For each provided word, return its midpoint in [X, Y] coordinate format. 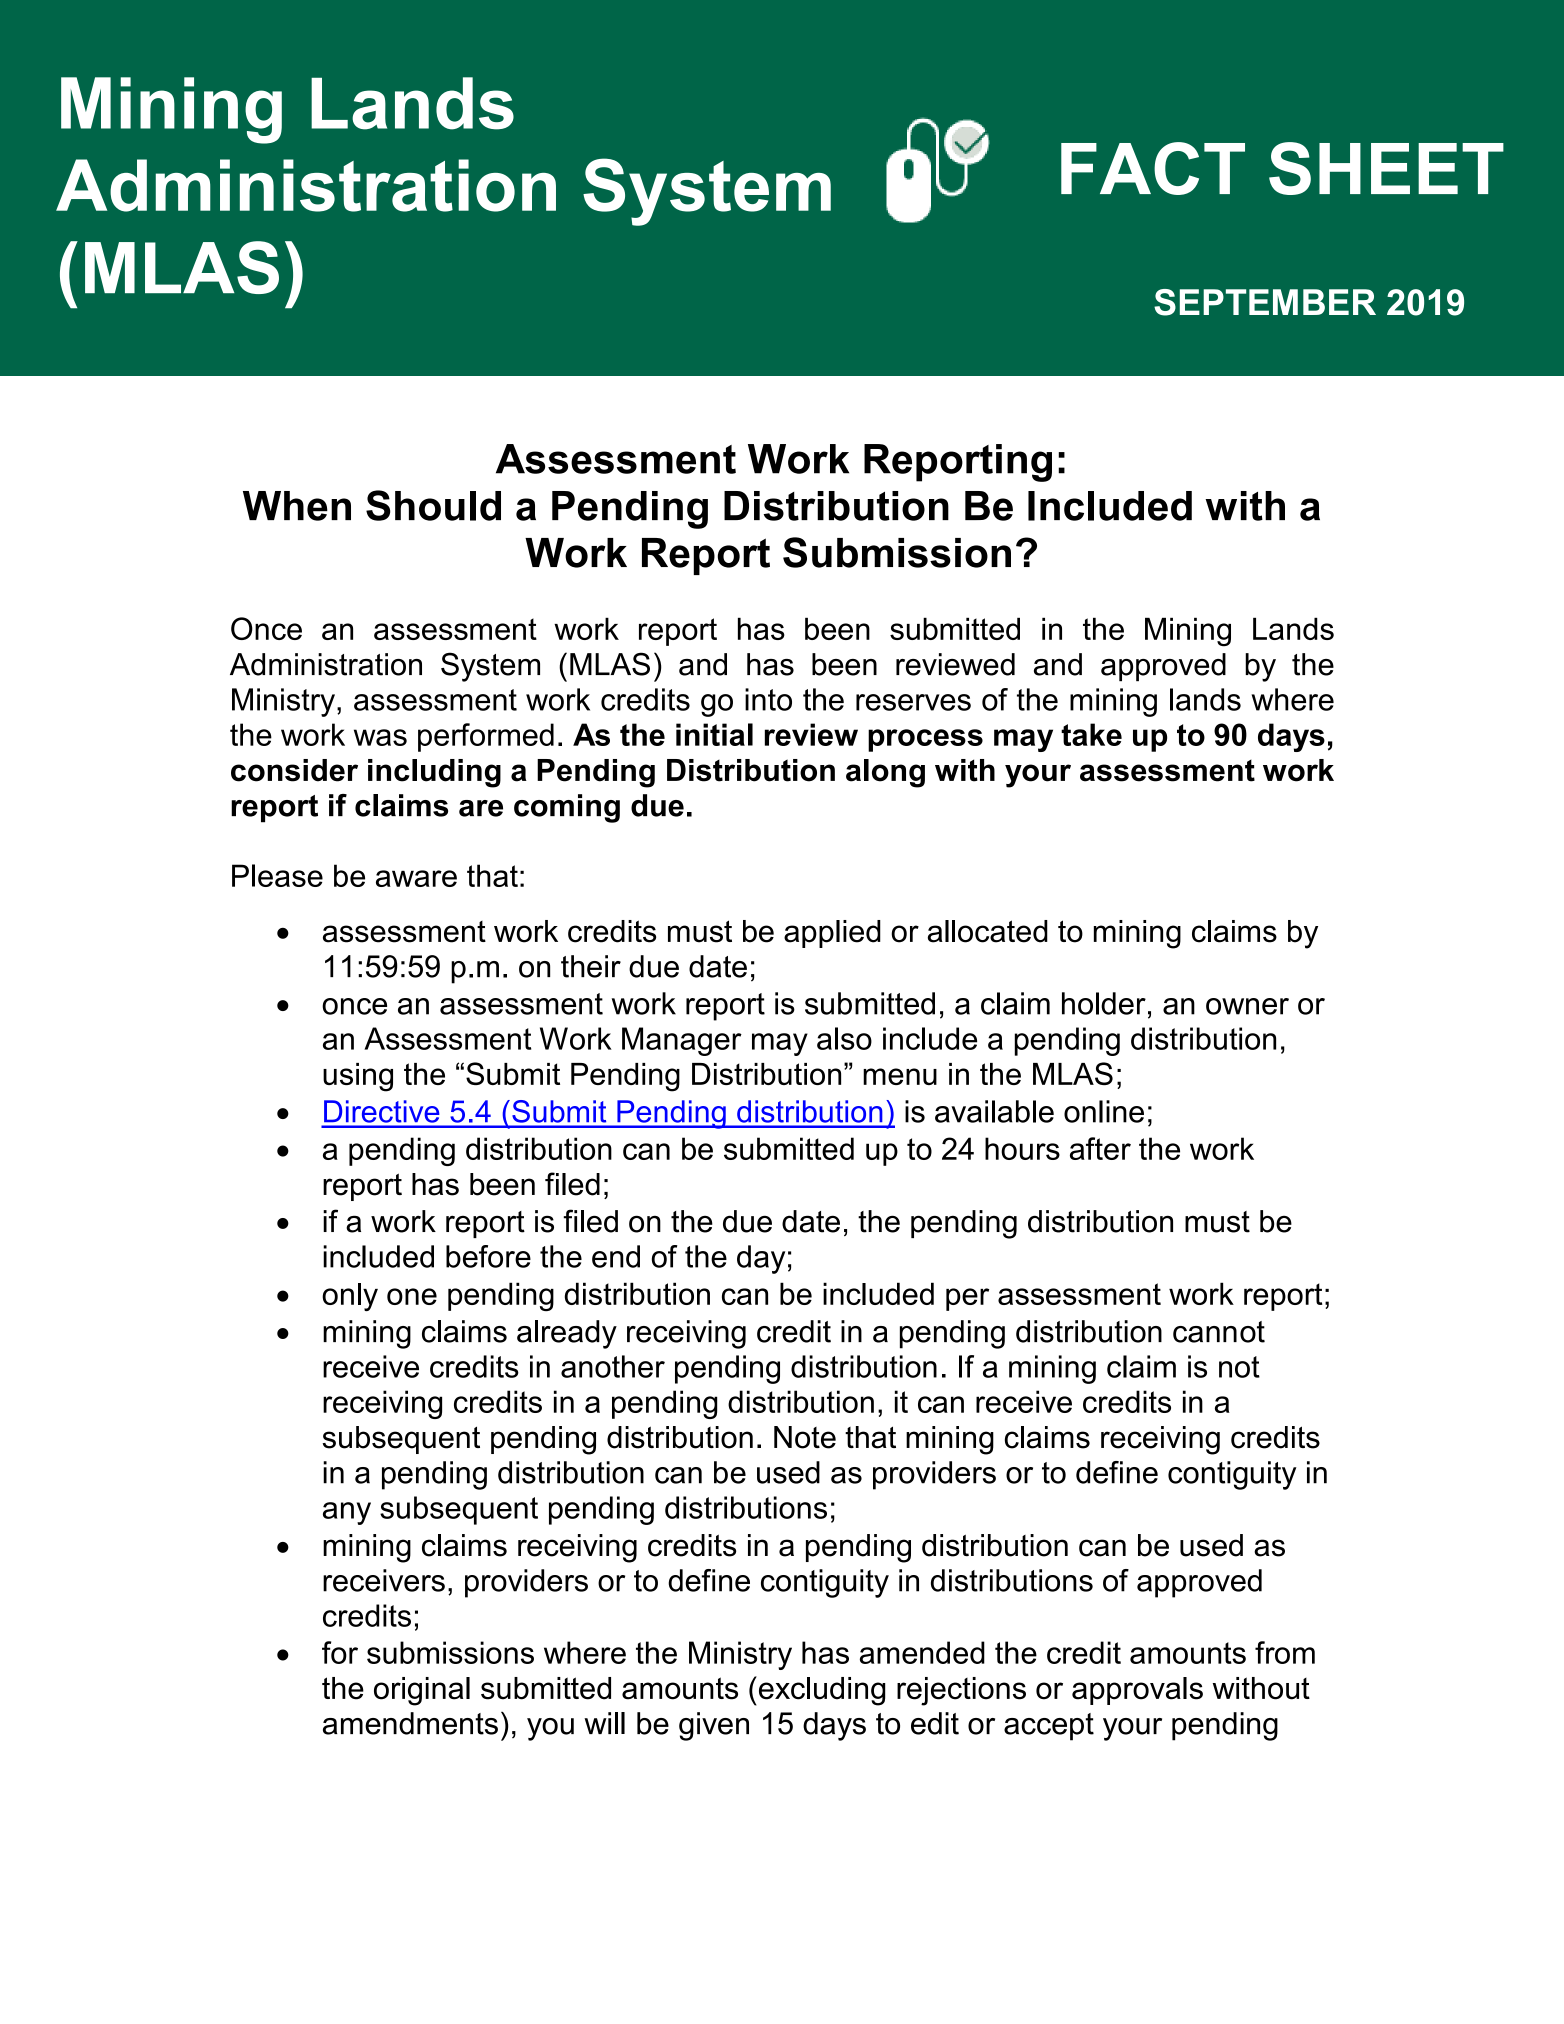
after [1100, 1148]
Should [433, 505]
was [380, 737]
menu [900, 1076]
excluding [820, 1691]
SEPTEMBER [1265, 302]
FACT [1153, 168]
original [422, 1691]
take [1091, 734]
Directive [381, 1111]
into [768, 699]
